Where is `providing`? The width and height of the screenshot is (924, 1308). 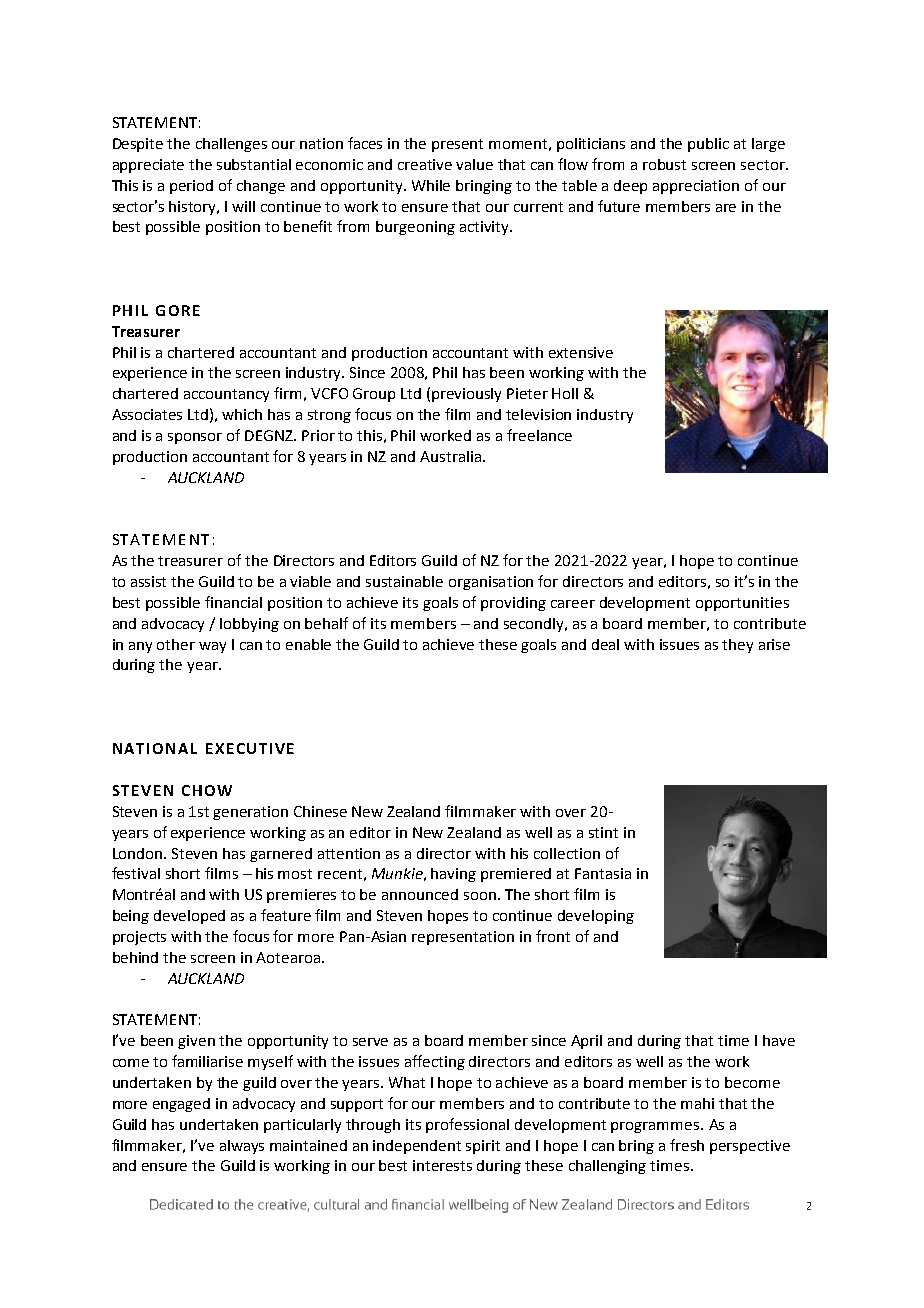
providing is located at coordinates (513, 604).
